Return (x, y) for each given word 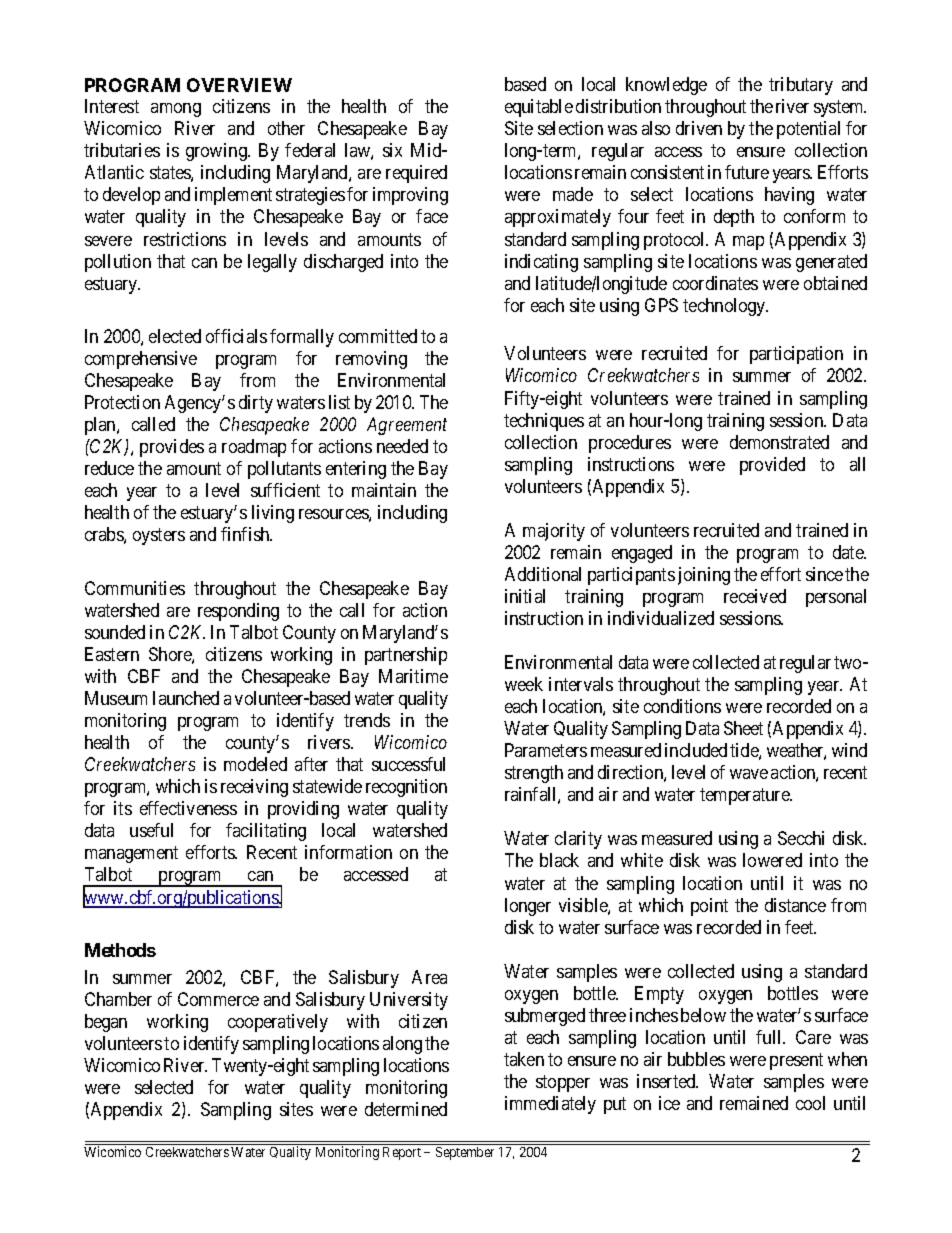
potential (808, 130)
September (465, 1153)
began (106, 1023)
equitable (539, 108)
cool (810, 1103)
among (176, 110)
